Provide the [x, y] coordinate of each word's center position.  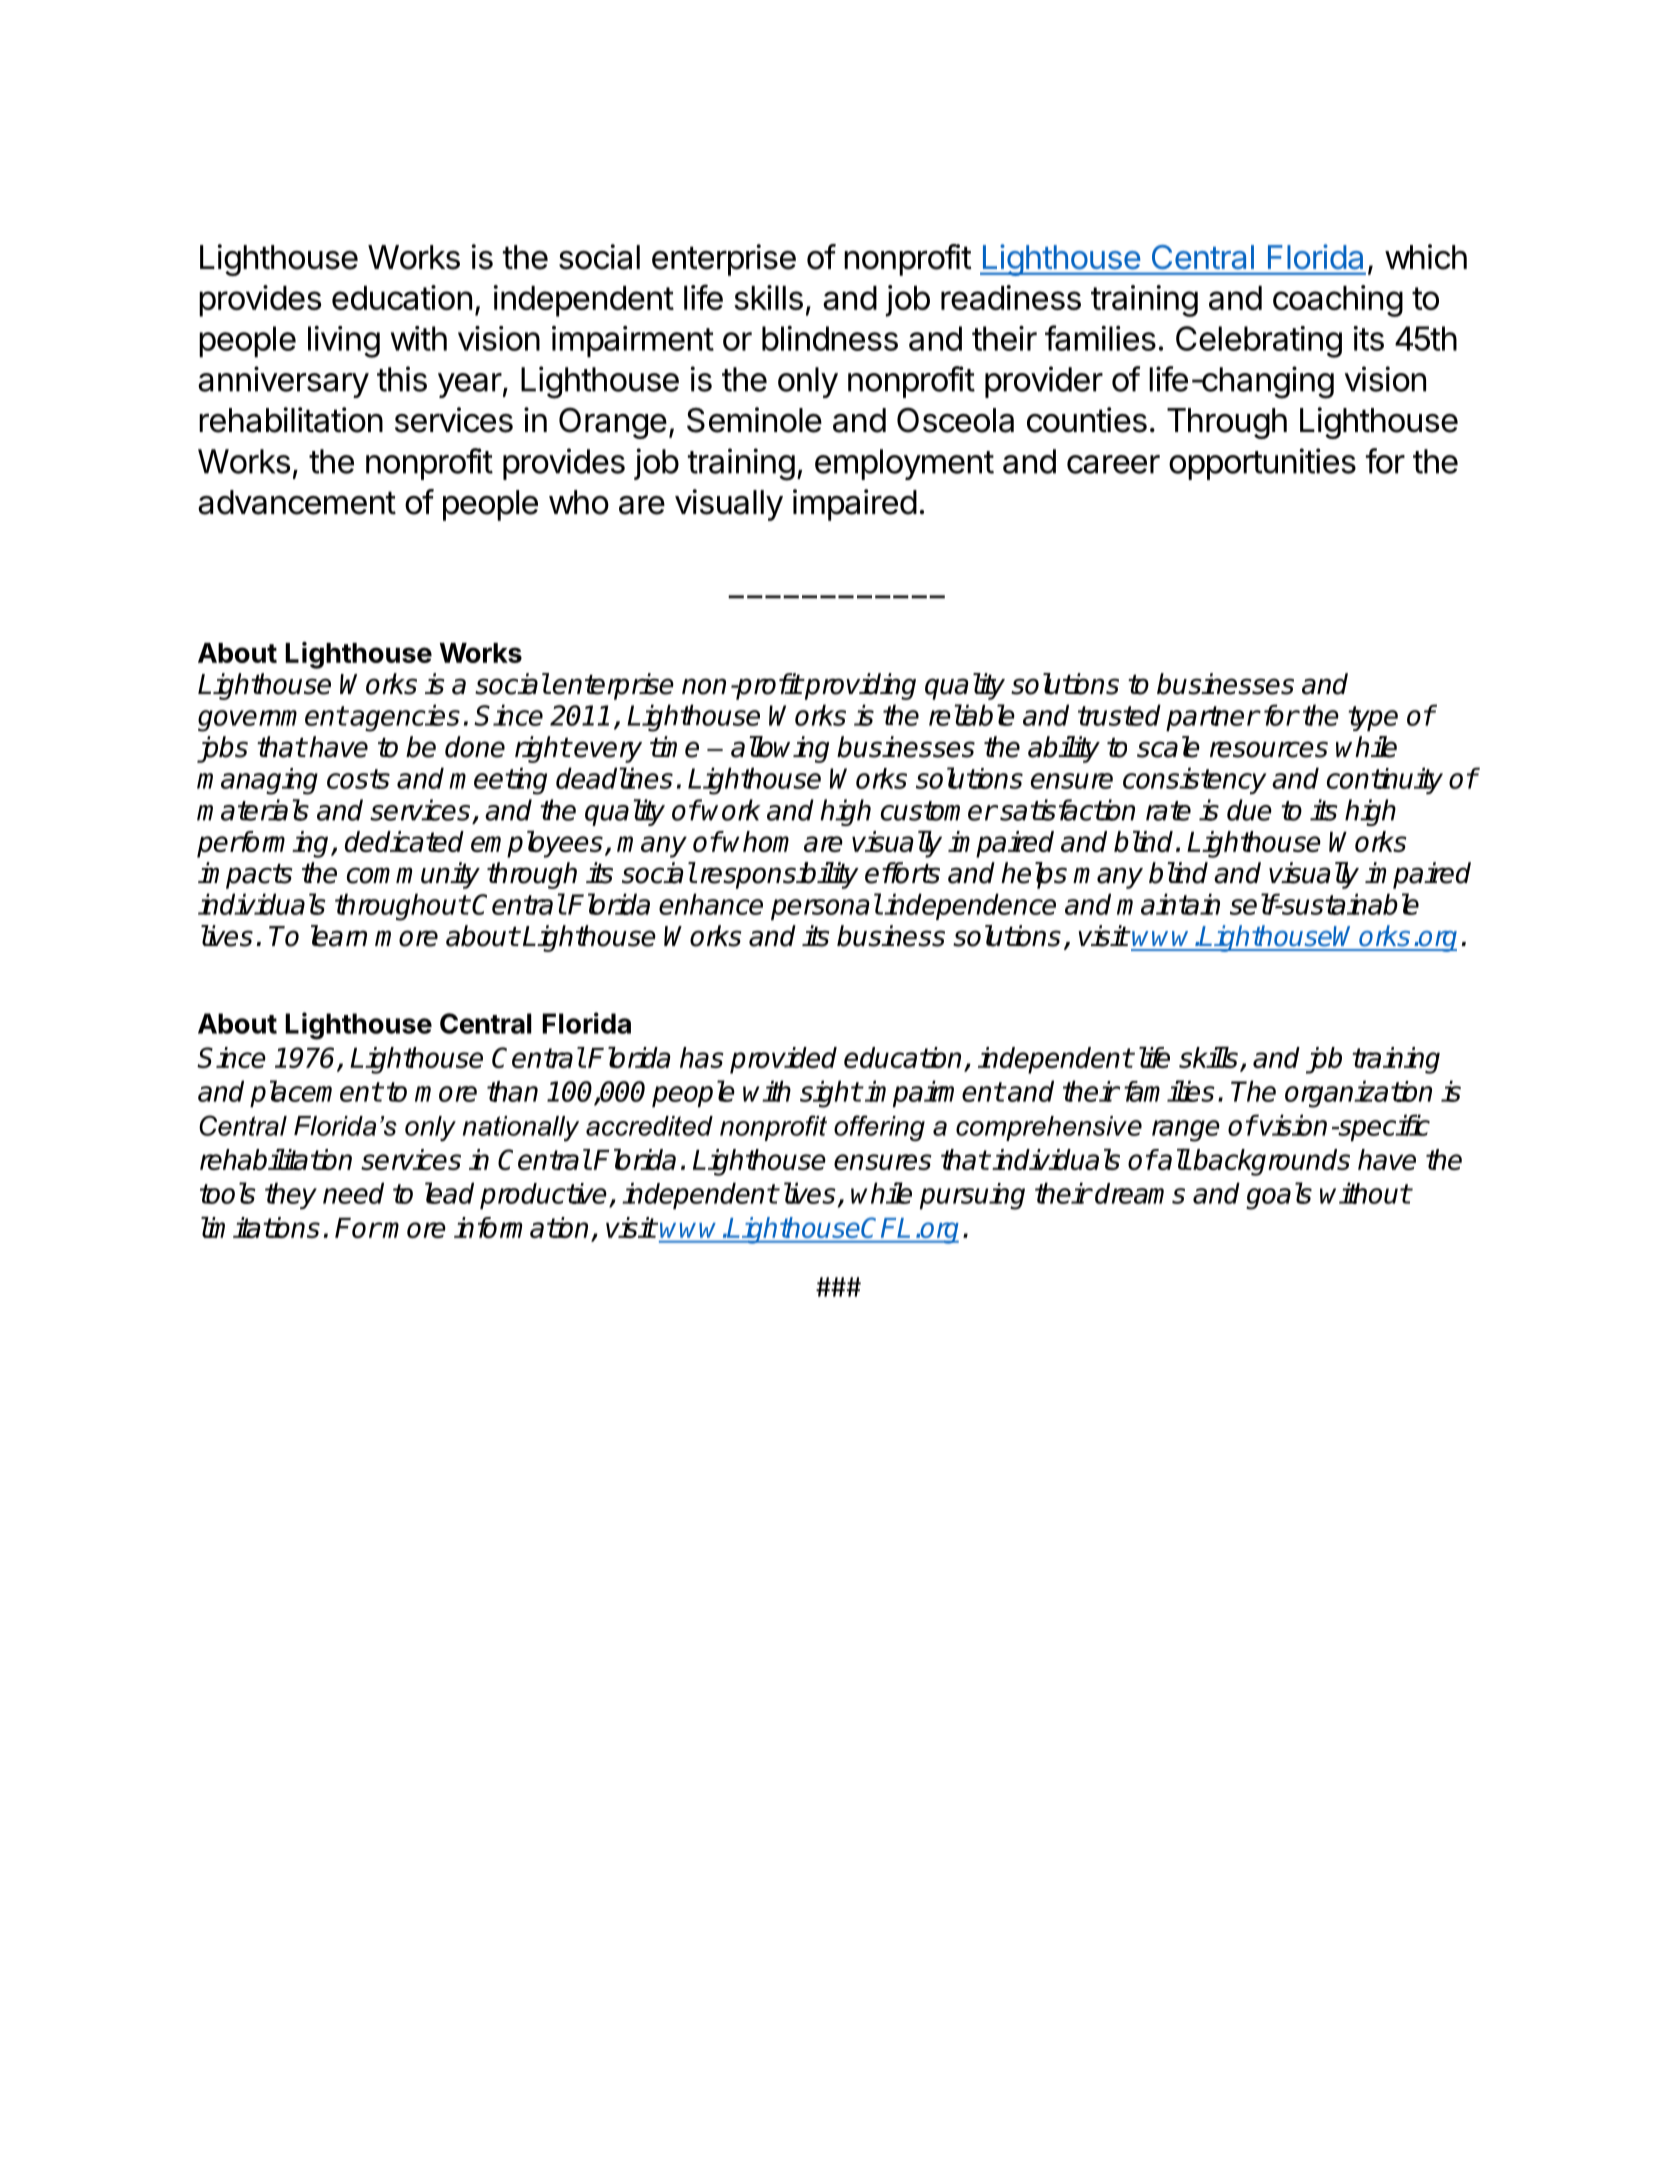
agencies [405, 718]
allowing [780, 749]
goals [1279, 1196]
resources [1269, 749]
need [353, 1193]
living [344, 342]
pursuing [972, 1196]
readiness [1011, 297]
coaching [1338, 301]
